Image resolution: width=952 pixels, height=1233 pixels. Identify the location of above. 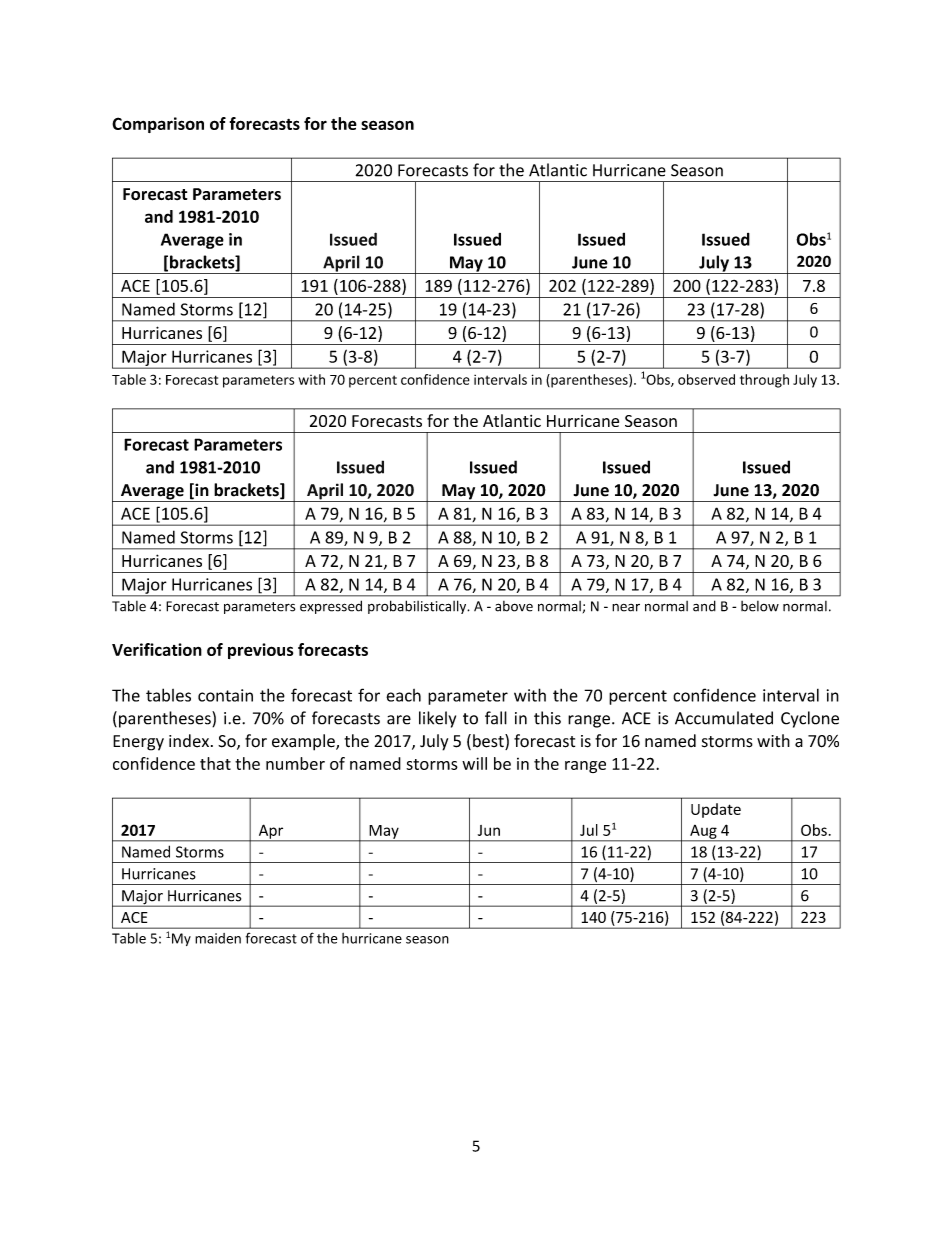
(514, 606).
